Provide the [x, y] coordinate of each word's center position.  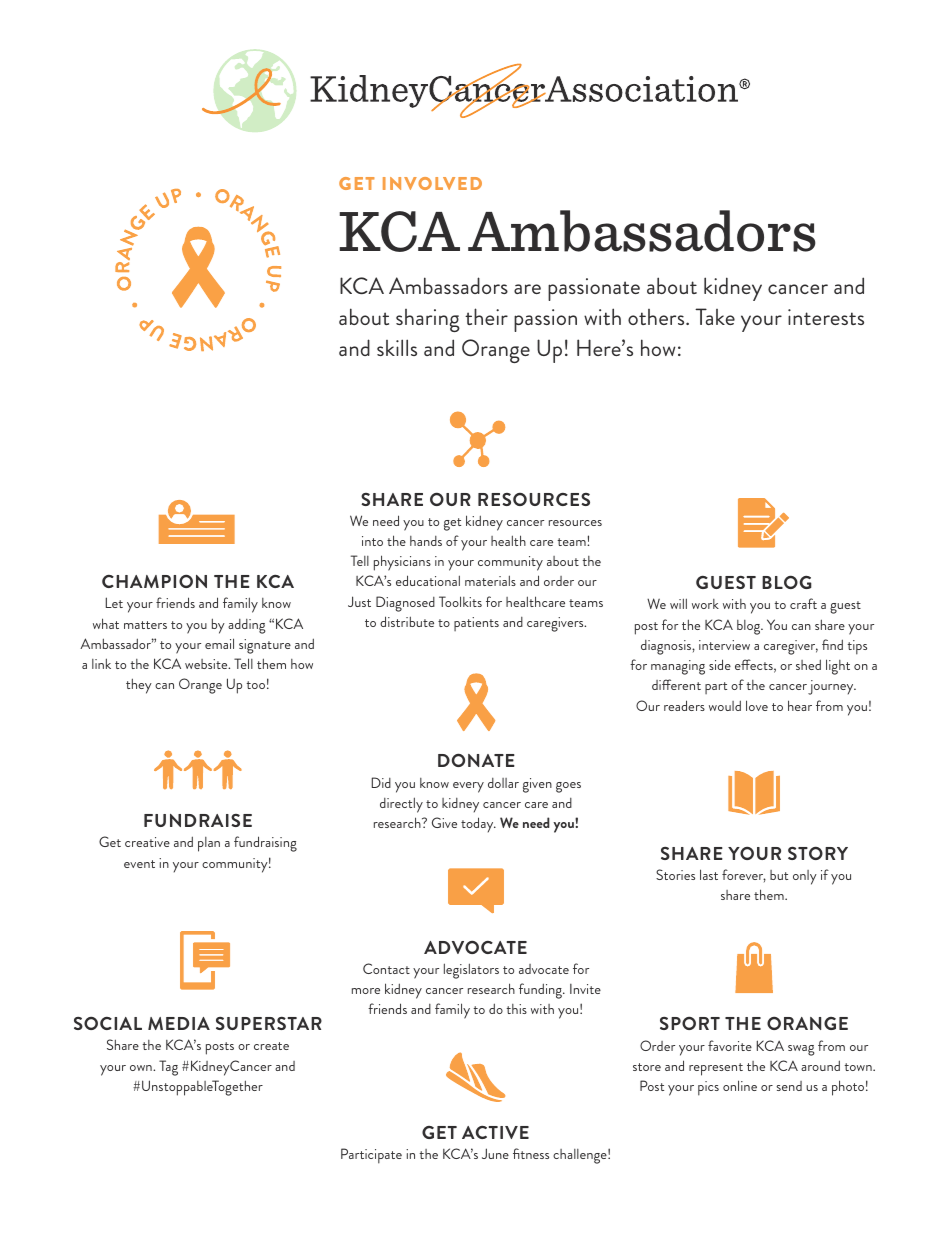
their [486, 316]
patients [476, 624]
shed [808, 664]
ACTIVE [495, 1132]
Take [715, 316]
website [207, 664]
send [789, 1086]
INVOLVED [432, 183]
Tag [168, 1068]
